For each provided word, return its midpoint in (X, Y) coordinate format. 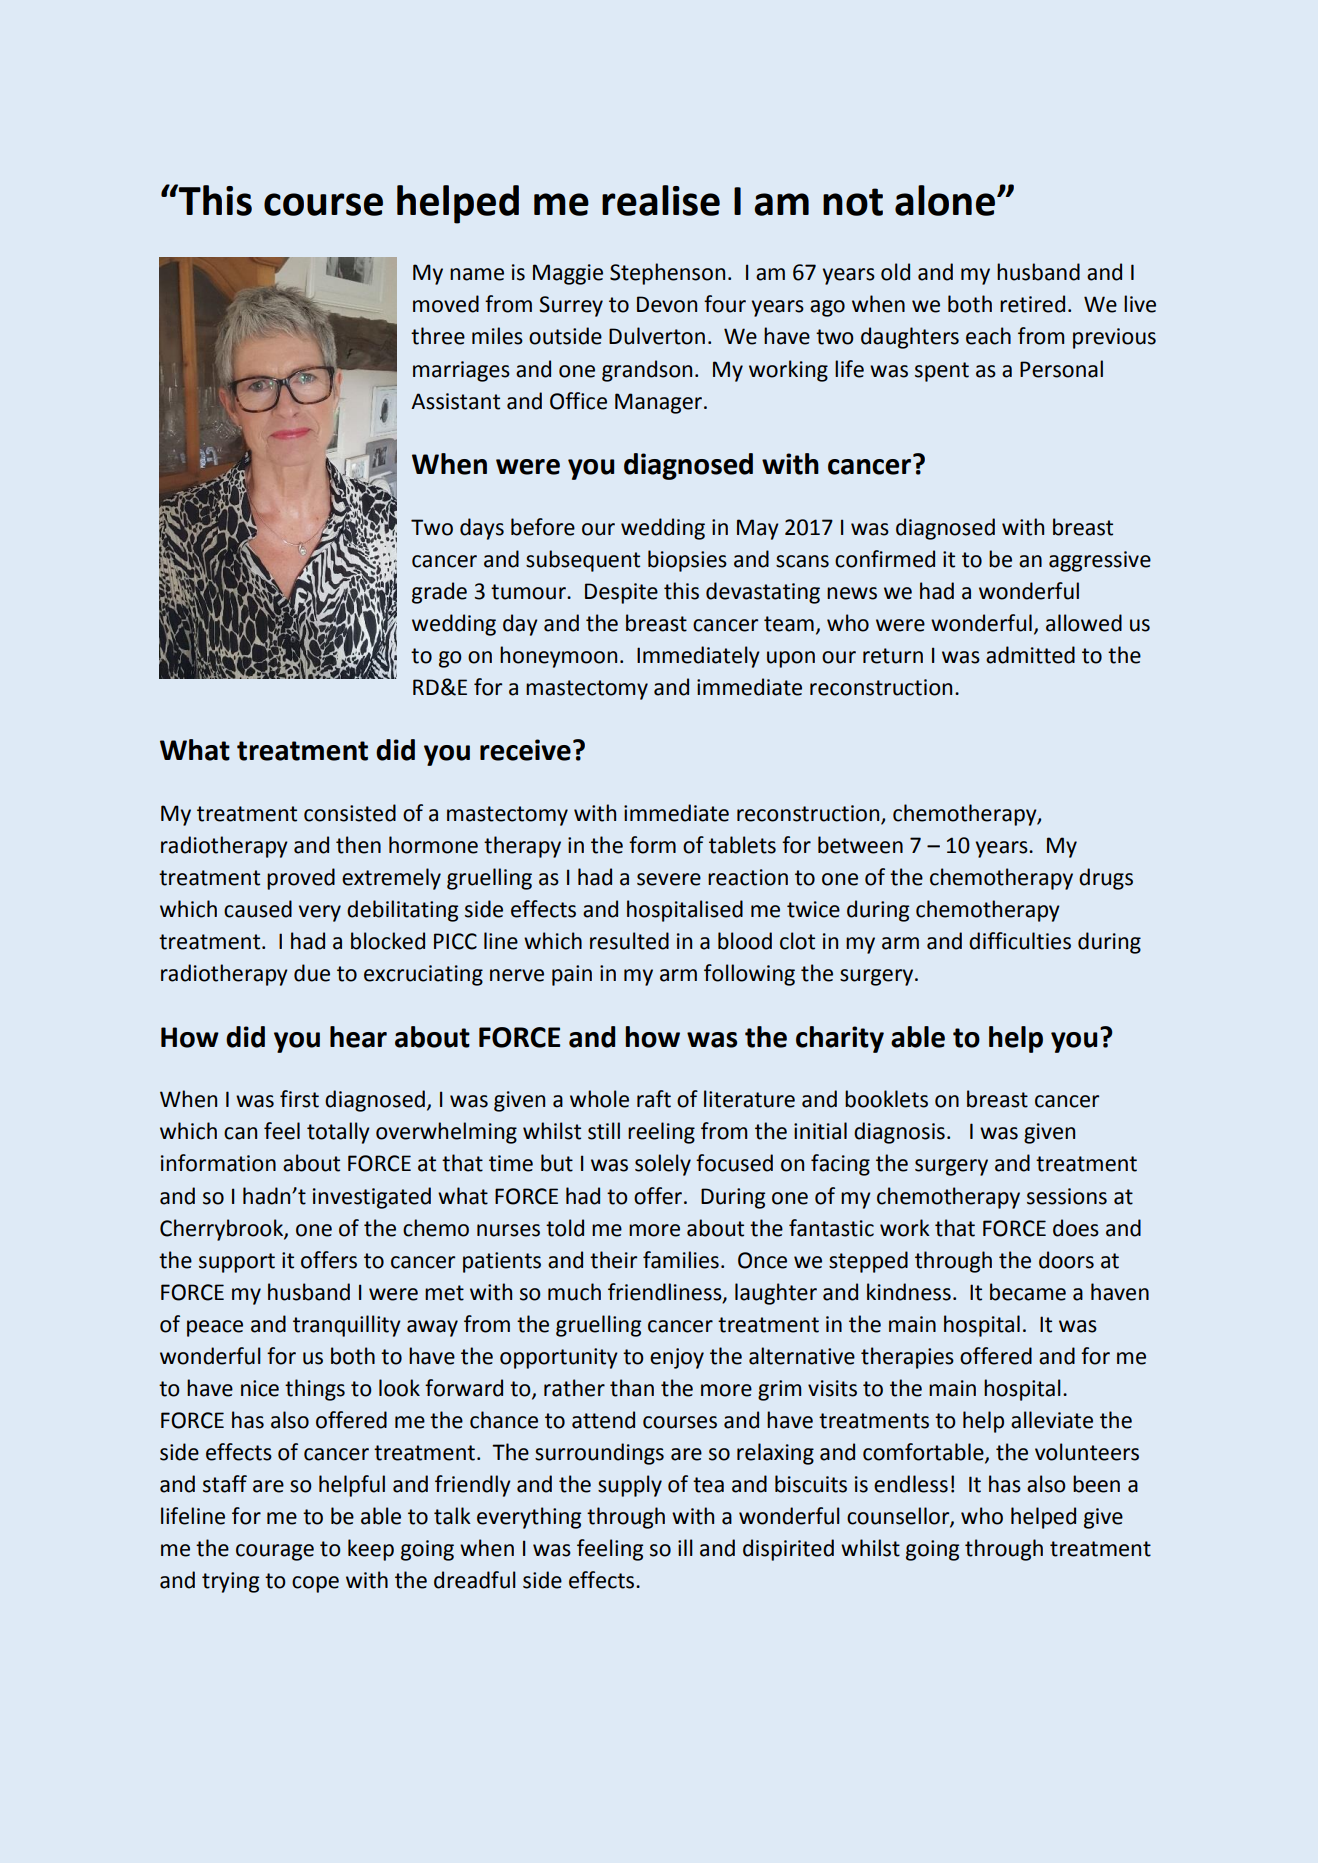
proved (301, 879)
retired (1032, 304)
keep (371, 1550)
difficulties (1020, 941)
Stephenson (667, 274)
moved (446, 304)
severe (669, 879)
